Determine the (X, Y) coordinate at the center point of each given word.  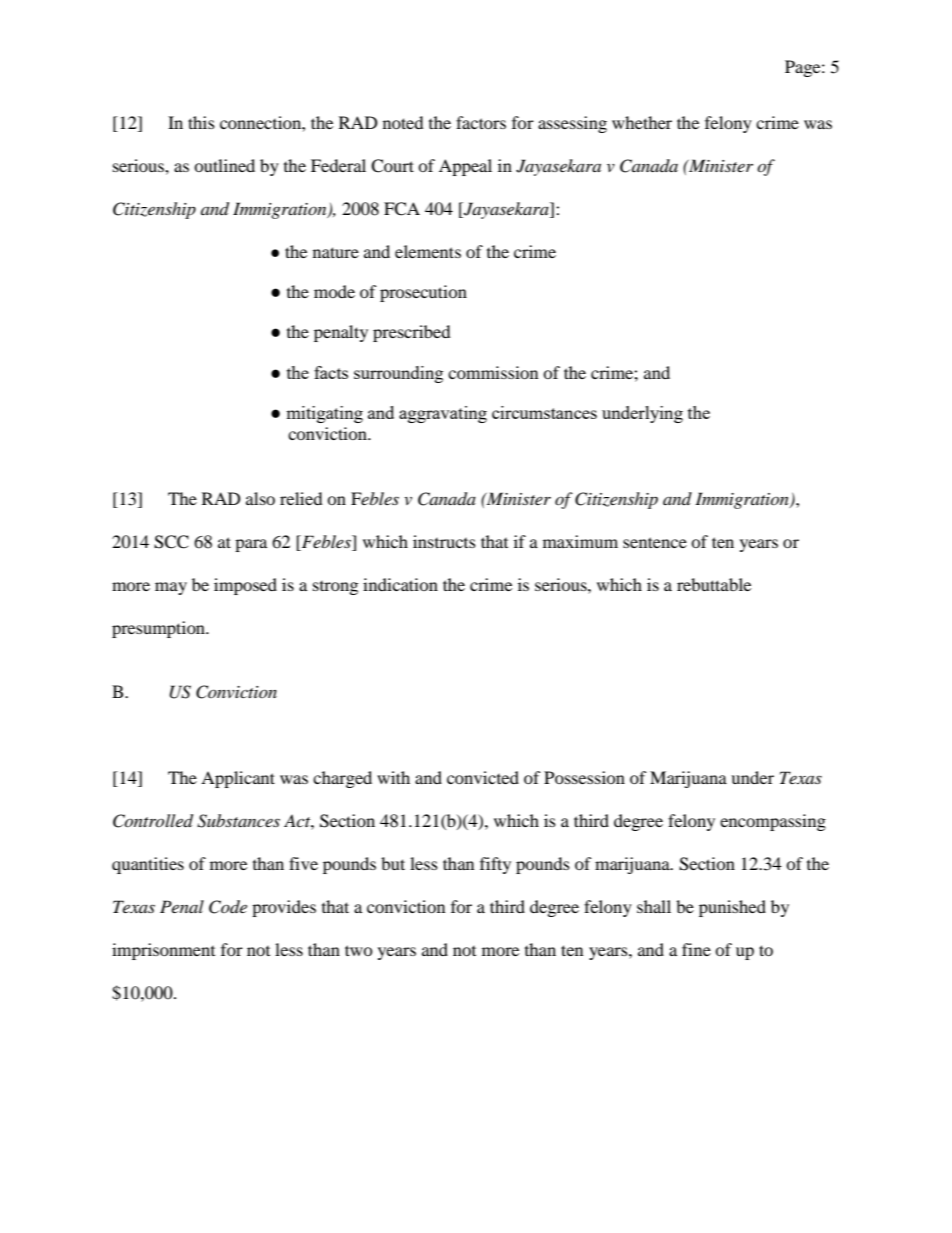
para (251, 545)
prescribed (412, 333)
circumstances (544, 412)
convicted (483, 777)
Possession (584, 777)
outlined (224, 165)
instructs (444, 541)
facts (331, 372)
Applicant (238, 779)
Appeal (465, 167)
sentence (655, 542)
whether (642, 122)
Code (228, 907)
